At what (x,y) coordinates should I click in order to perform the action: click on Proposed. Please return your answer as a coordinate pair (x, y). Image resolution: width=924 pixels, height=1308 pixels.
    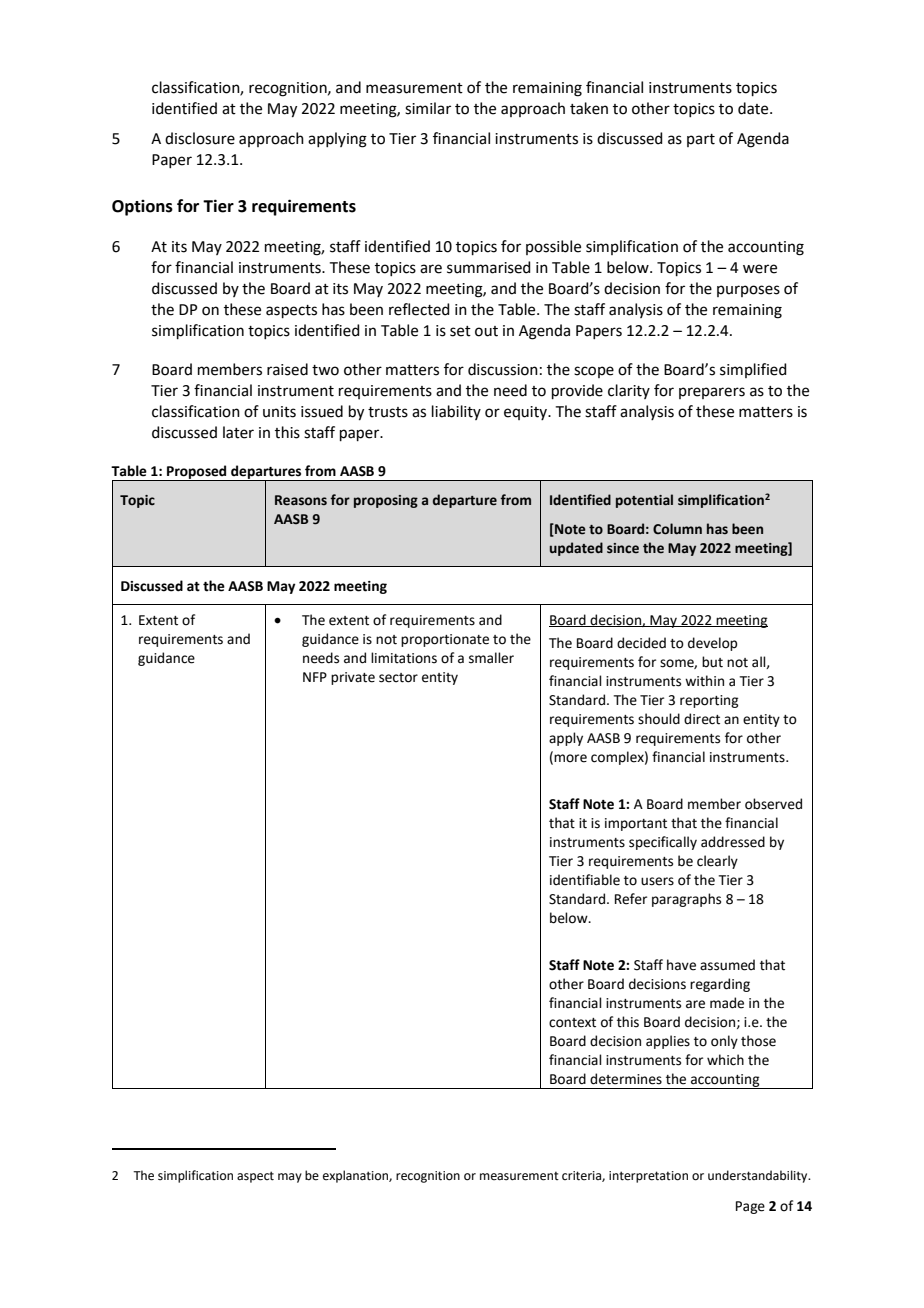
    Looking at the image, I should click on (197, 473).
